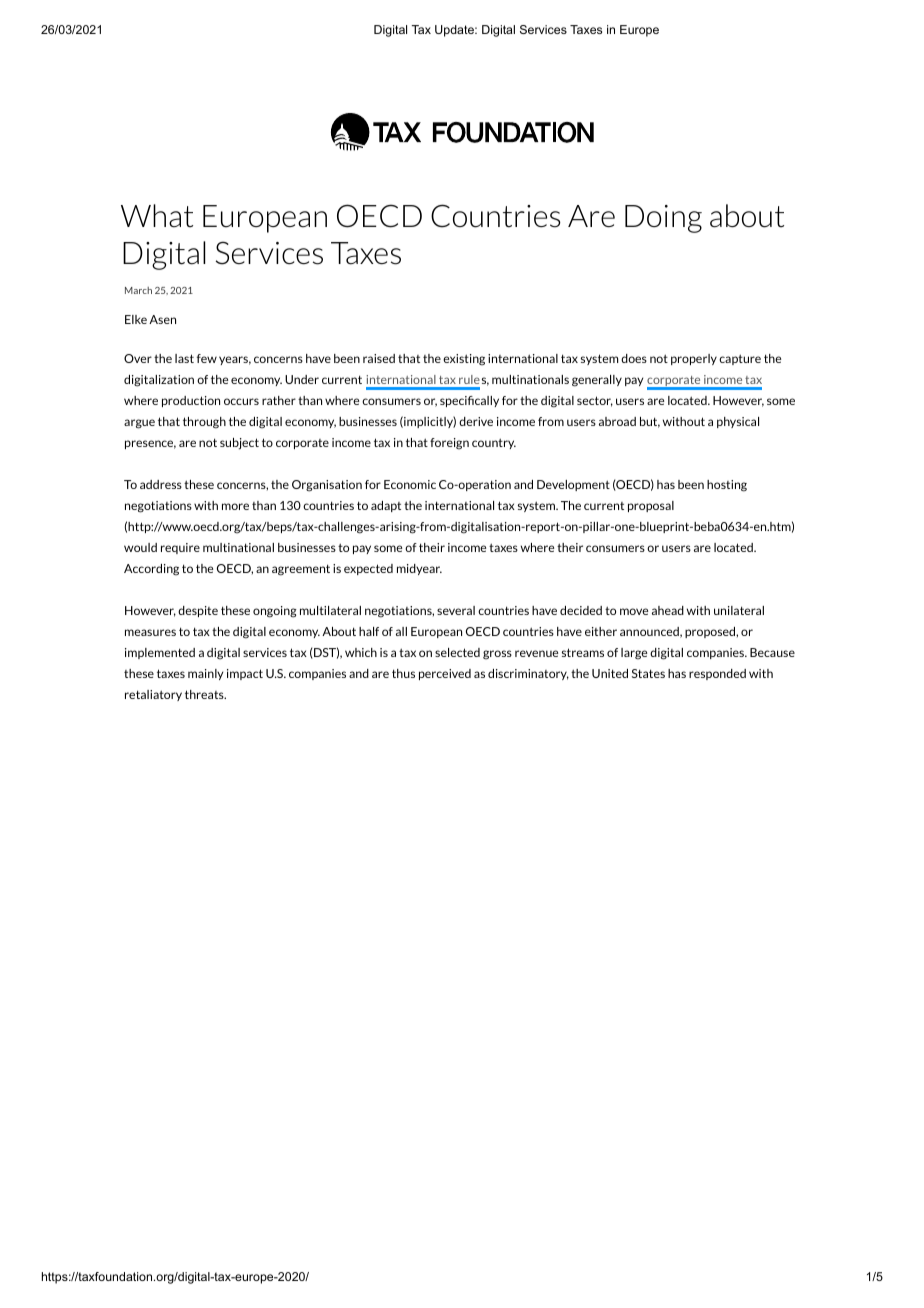  I want to click on According, so click(151, 570).
